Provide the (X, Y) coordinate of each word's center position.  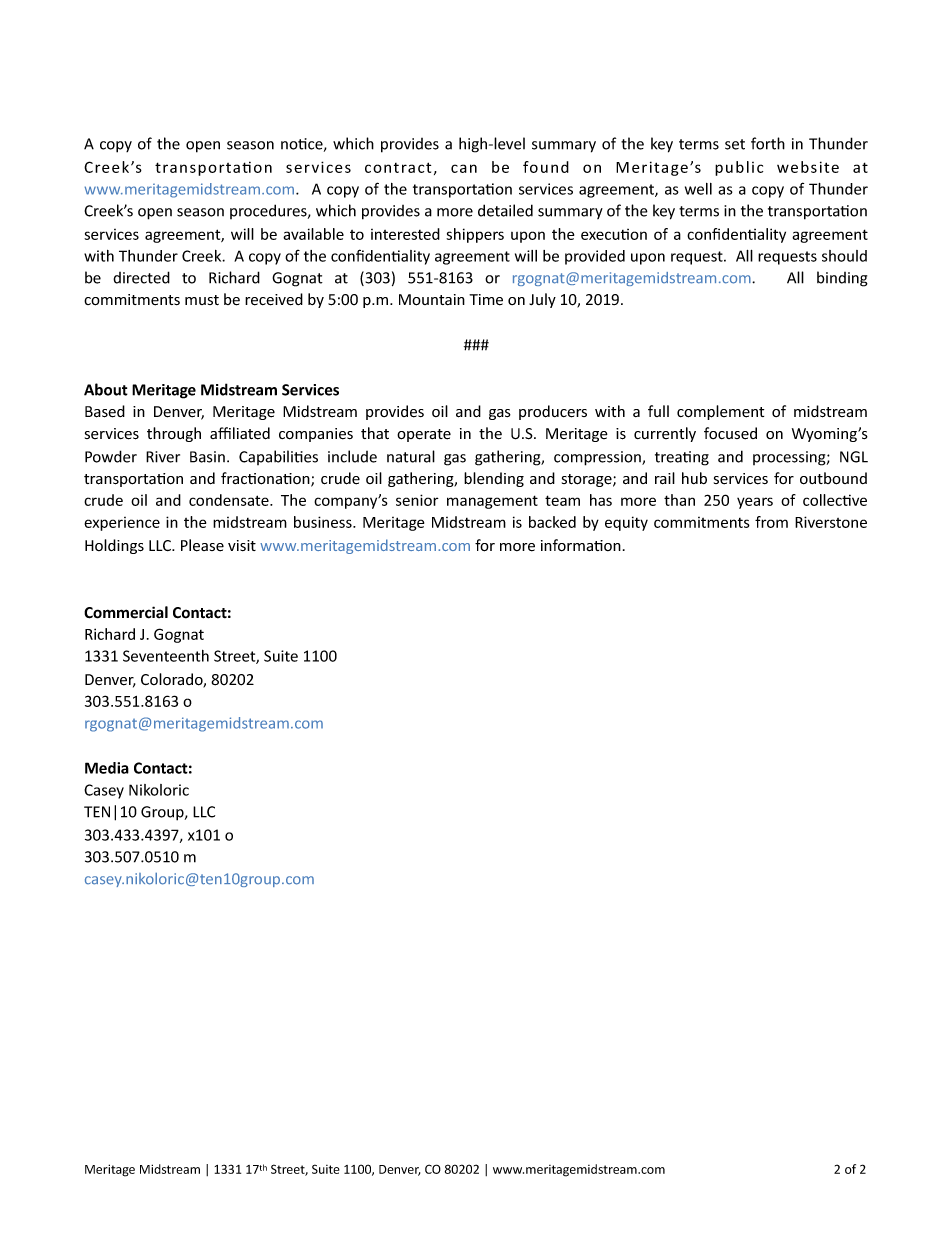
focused (730, 433)
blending (494, 479)
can (464, 168)
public (739, 168)
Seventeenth (166, 656)
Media (107, 768)
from (771, 522)
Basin (207, 457)
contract (398, 167)
